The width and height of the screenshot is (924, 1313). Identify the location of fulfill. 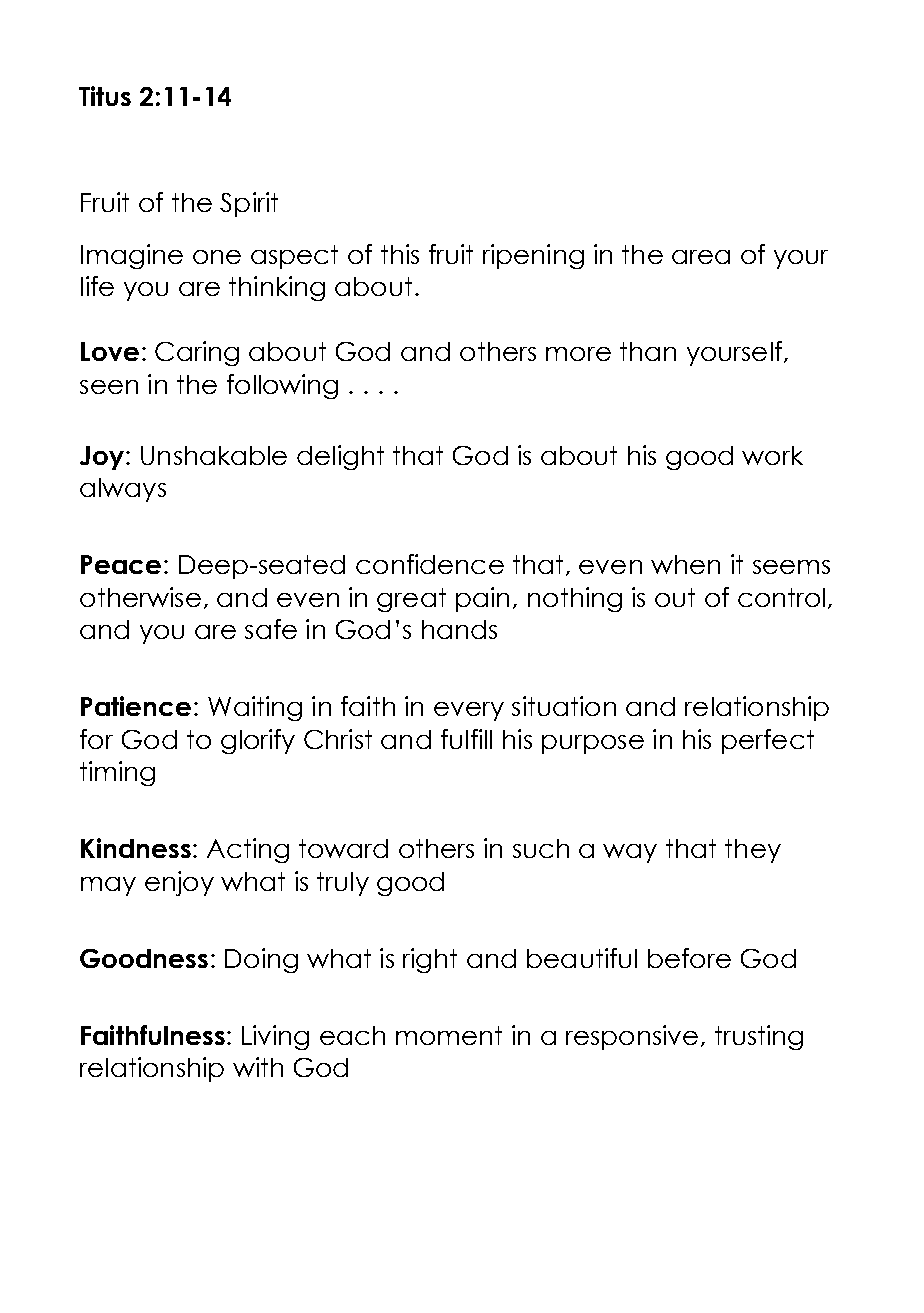
(466, 739).
